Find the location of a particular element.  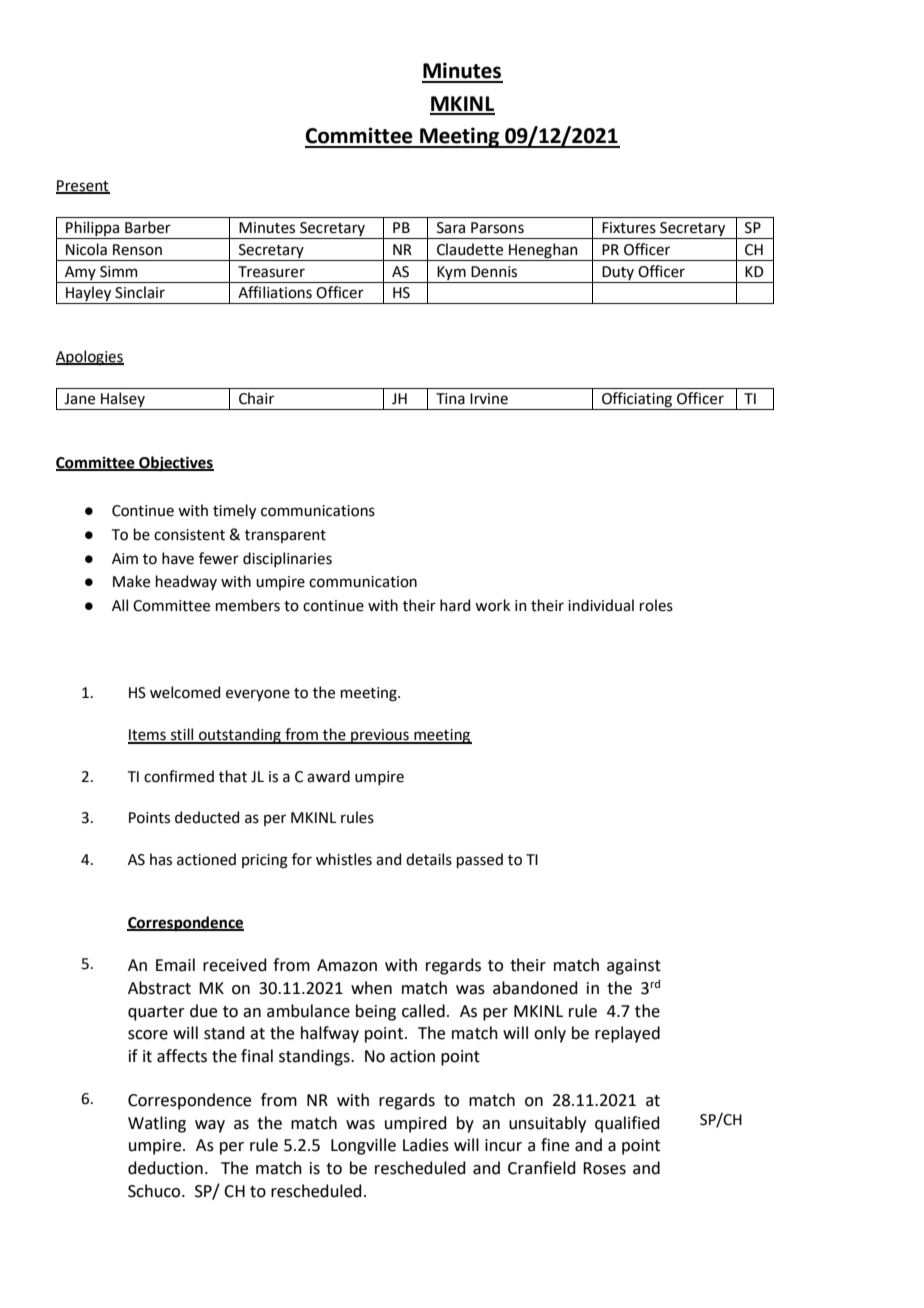

Watling is located at coordinates (157, 1124).
